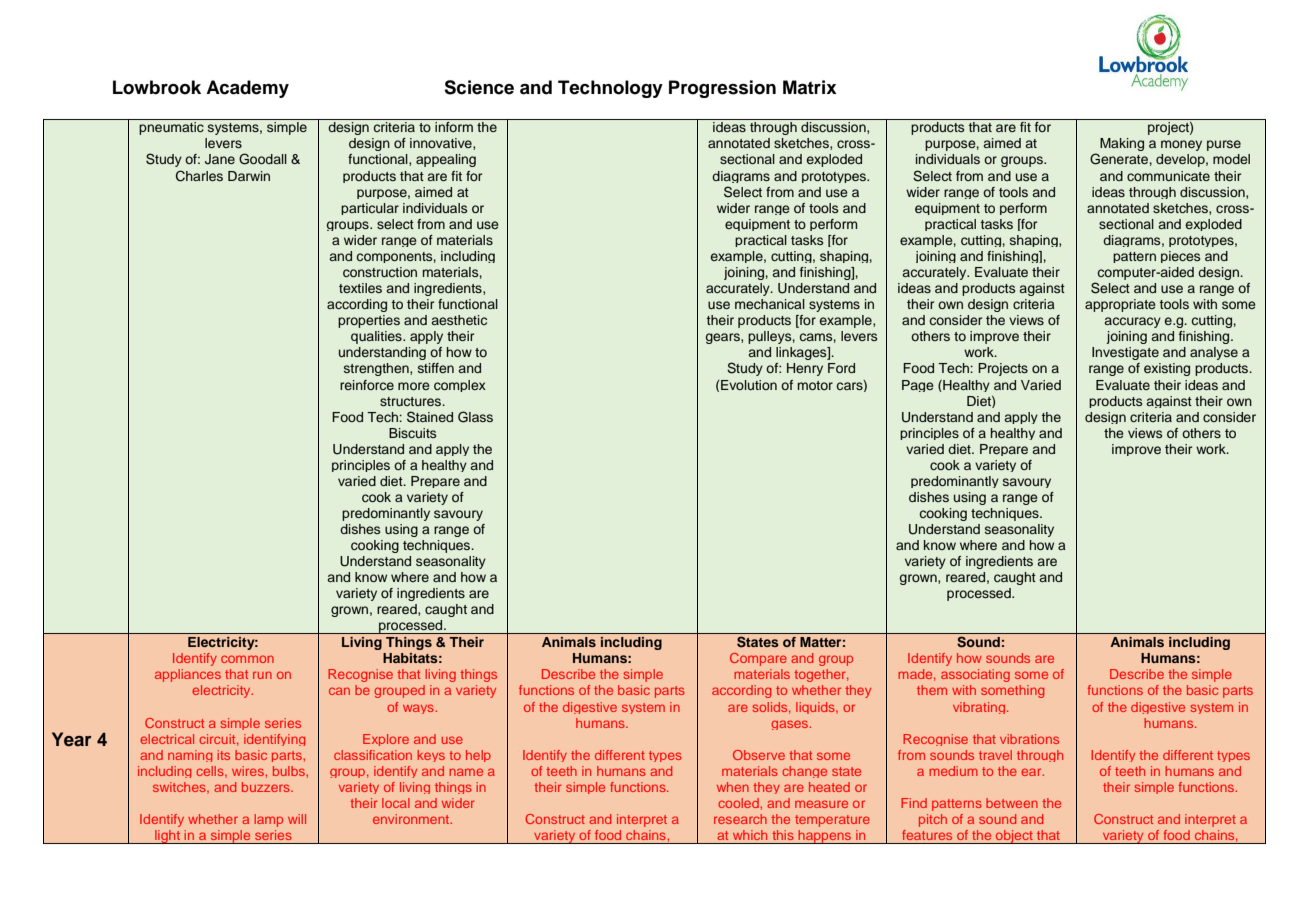 The height and width of the image is (924, 1308). Describe the element at coordinates (740, 819) in the image. I see `research` at that location.
